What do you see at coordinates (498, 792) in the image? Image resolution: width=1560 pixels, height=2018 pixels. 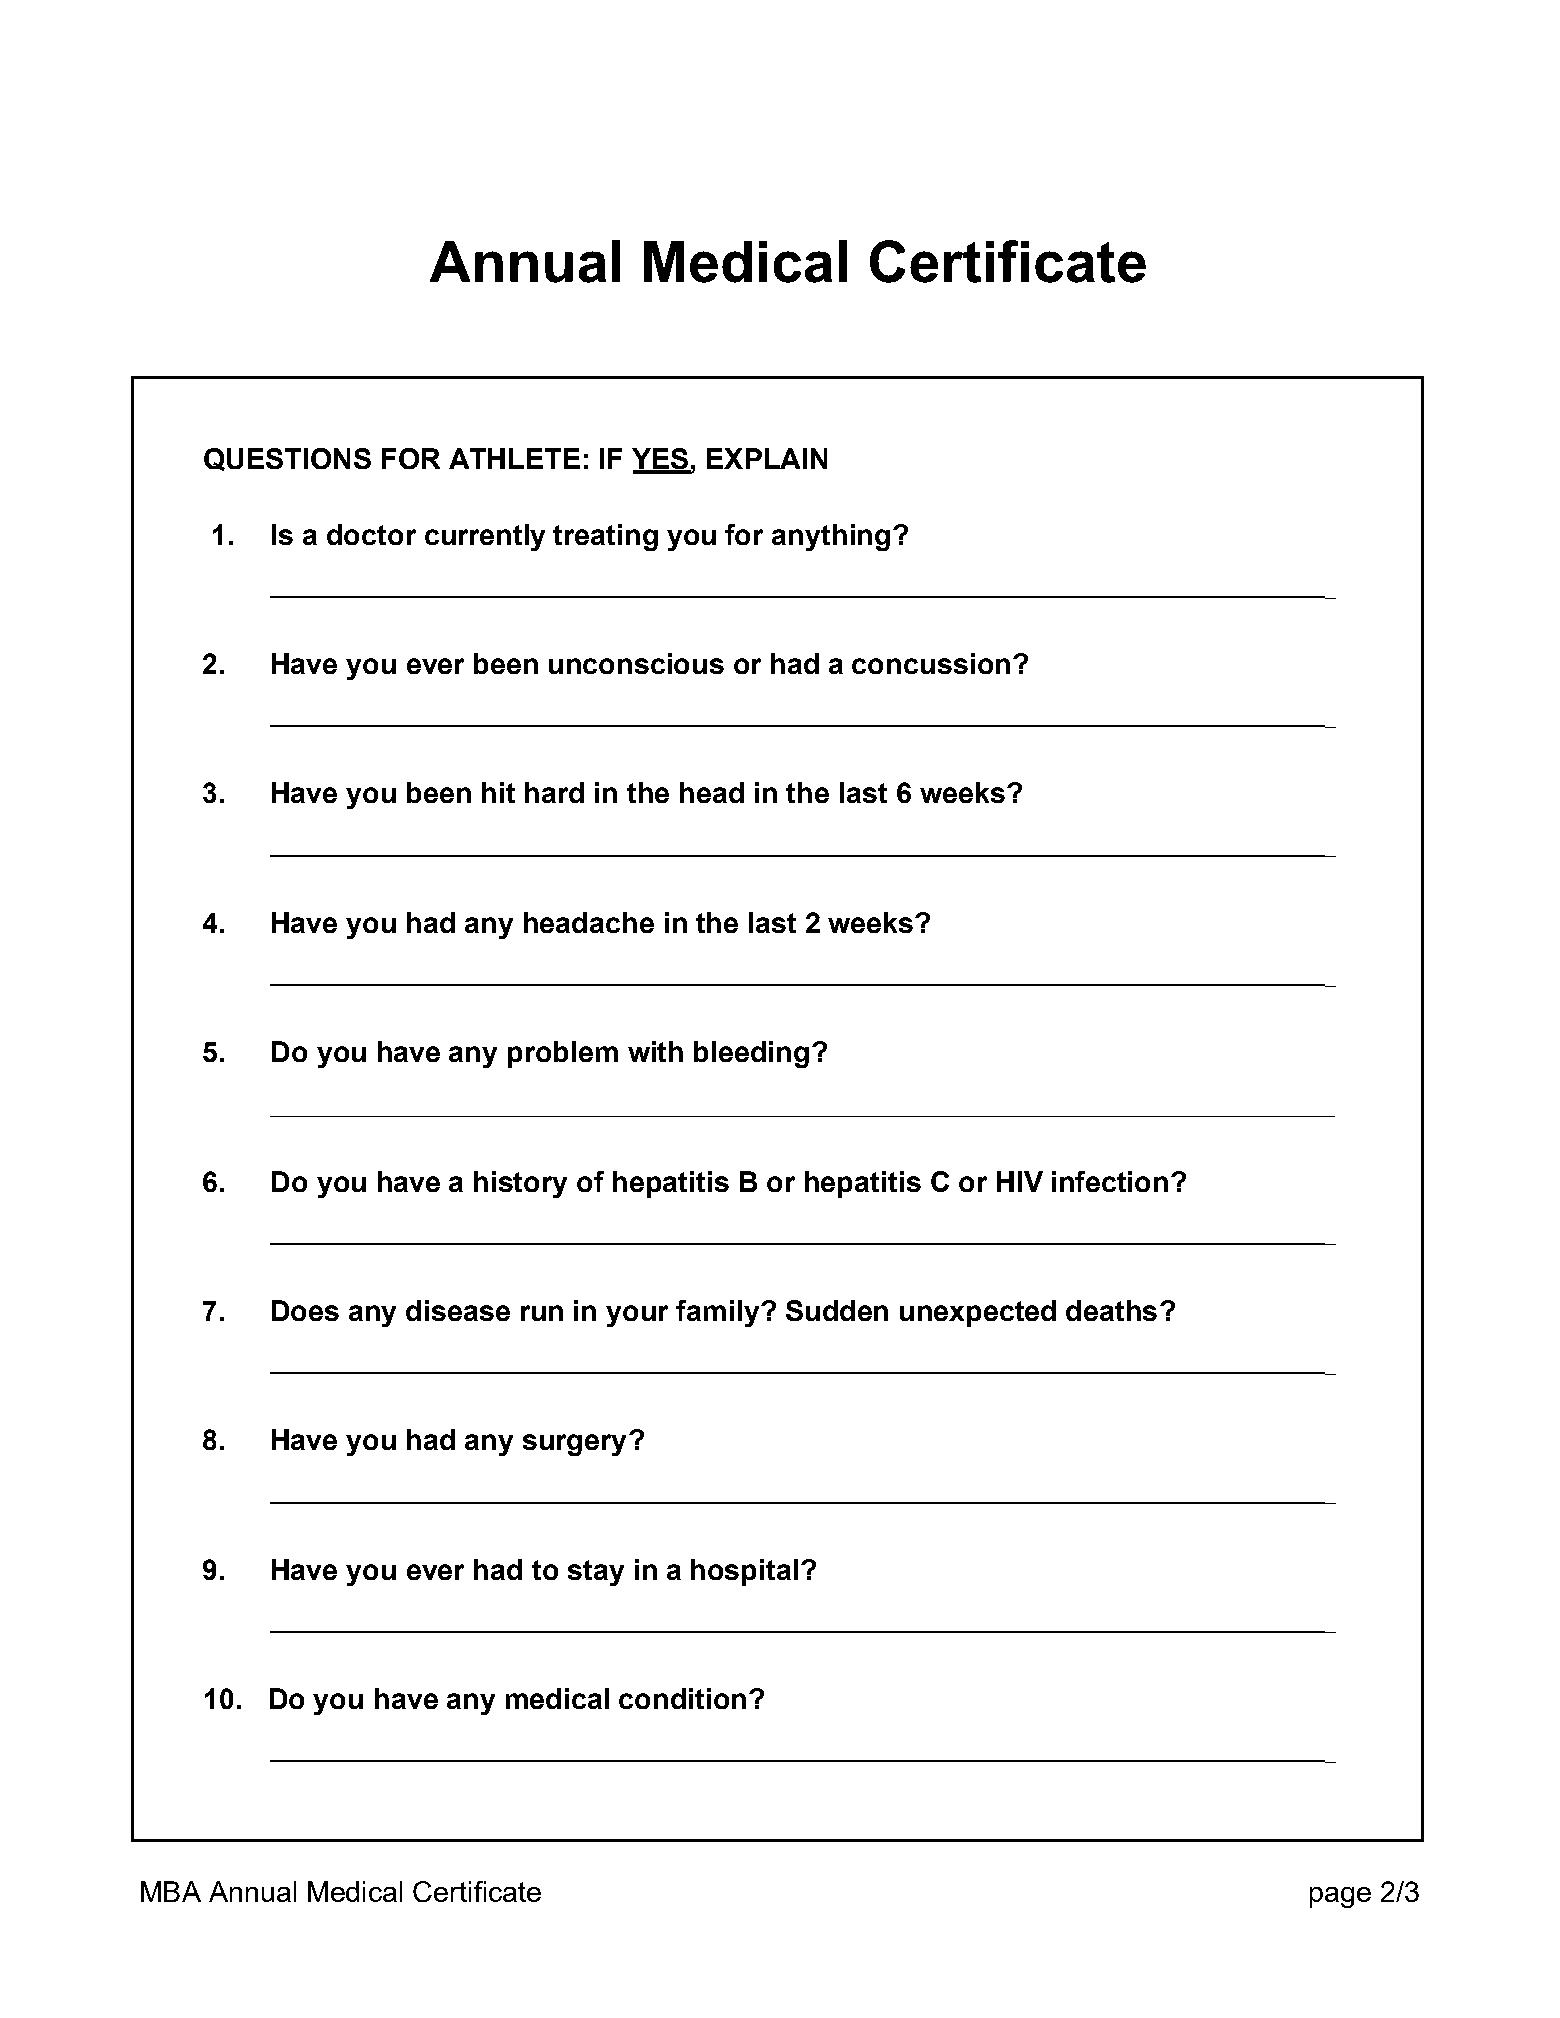 I see `hit` at bounding box center [498, 792].
